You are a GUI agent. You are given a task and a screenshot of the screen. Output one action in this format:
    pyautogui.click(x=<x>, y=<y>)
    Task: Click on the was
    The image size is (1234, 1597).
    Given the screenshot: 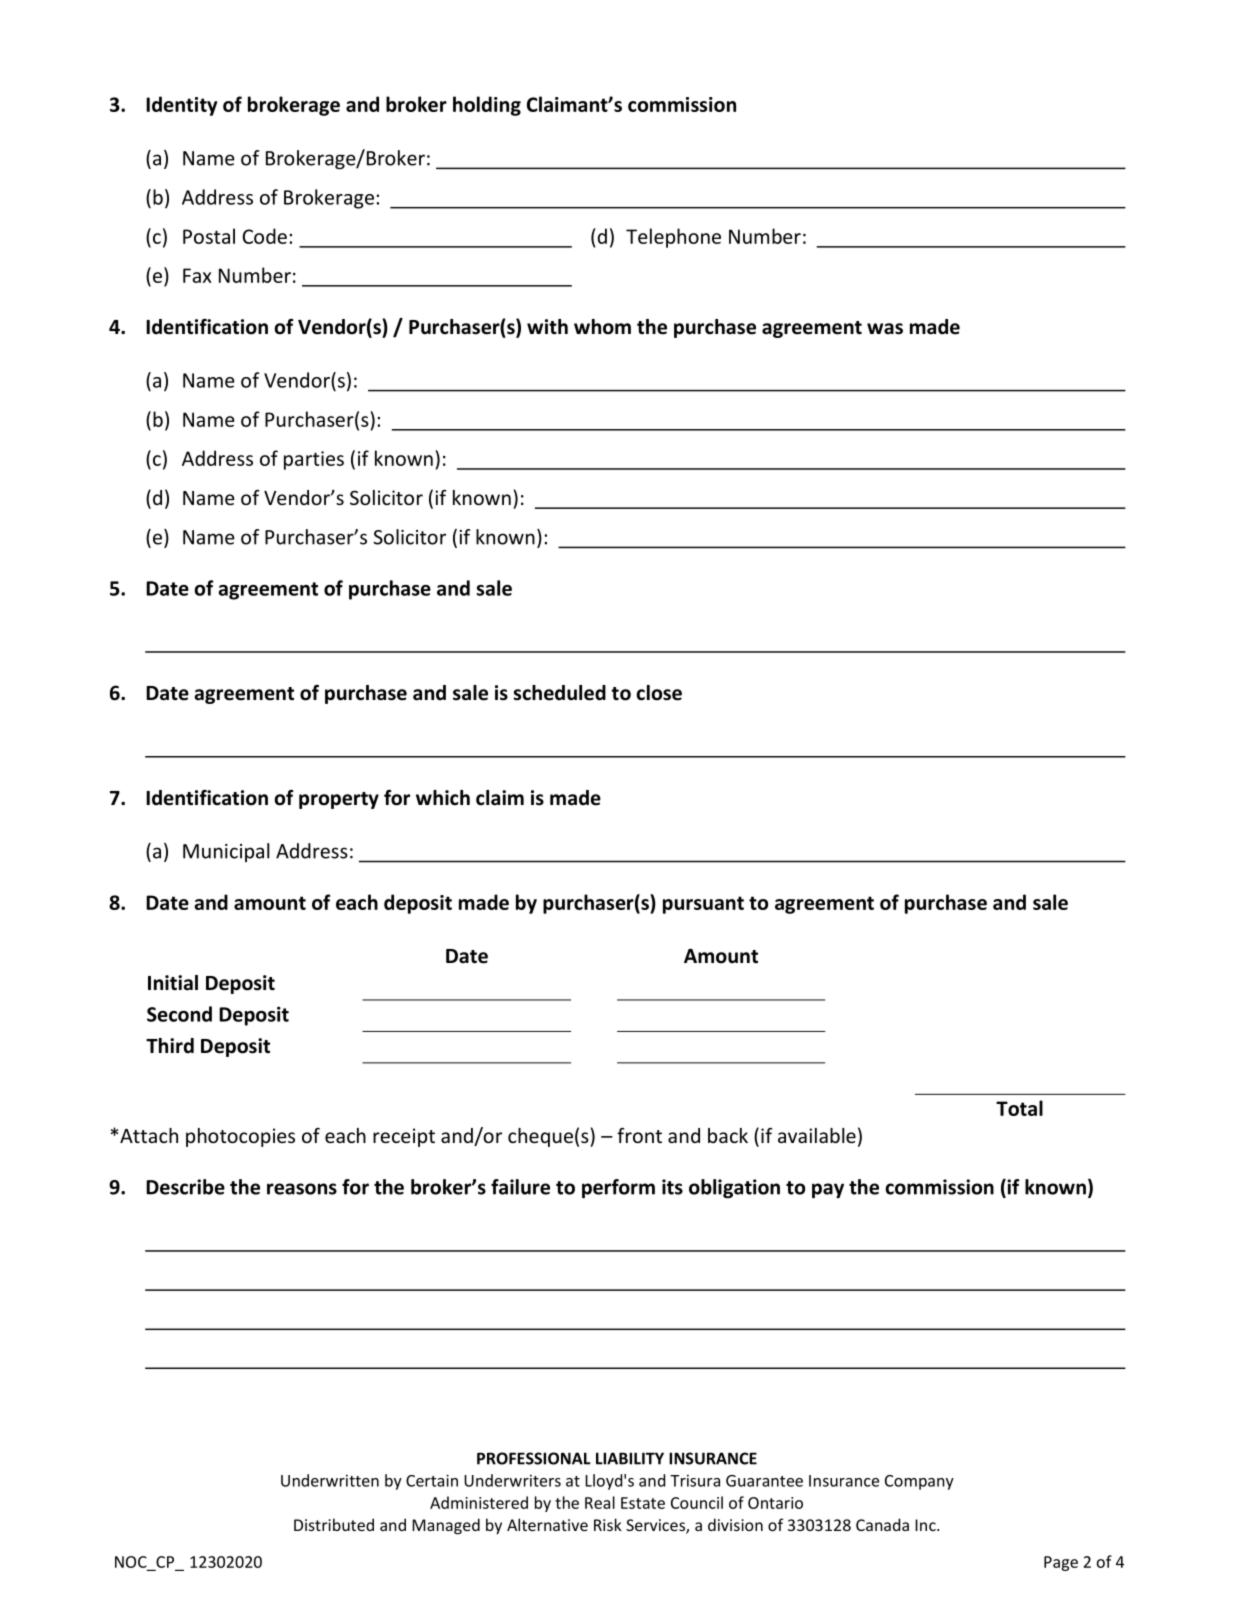 What is the action you would take?
    pyautogui.click(x=885, y=329)
